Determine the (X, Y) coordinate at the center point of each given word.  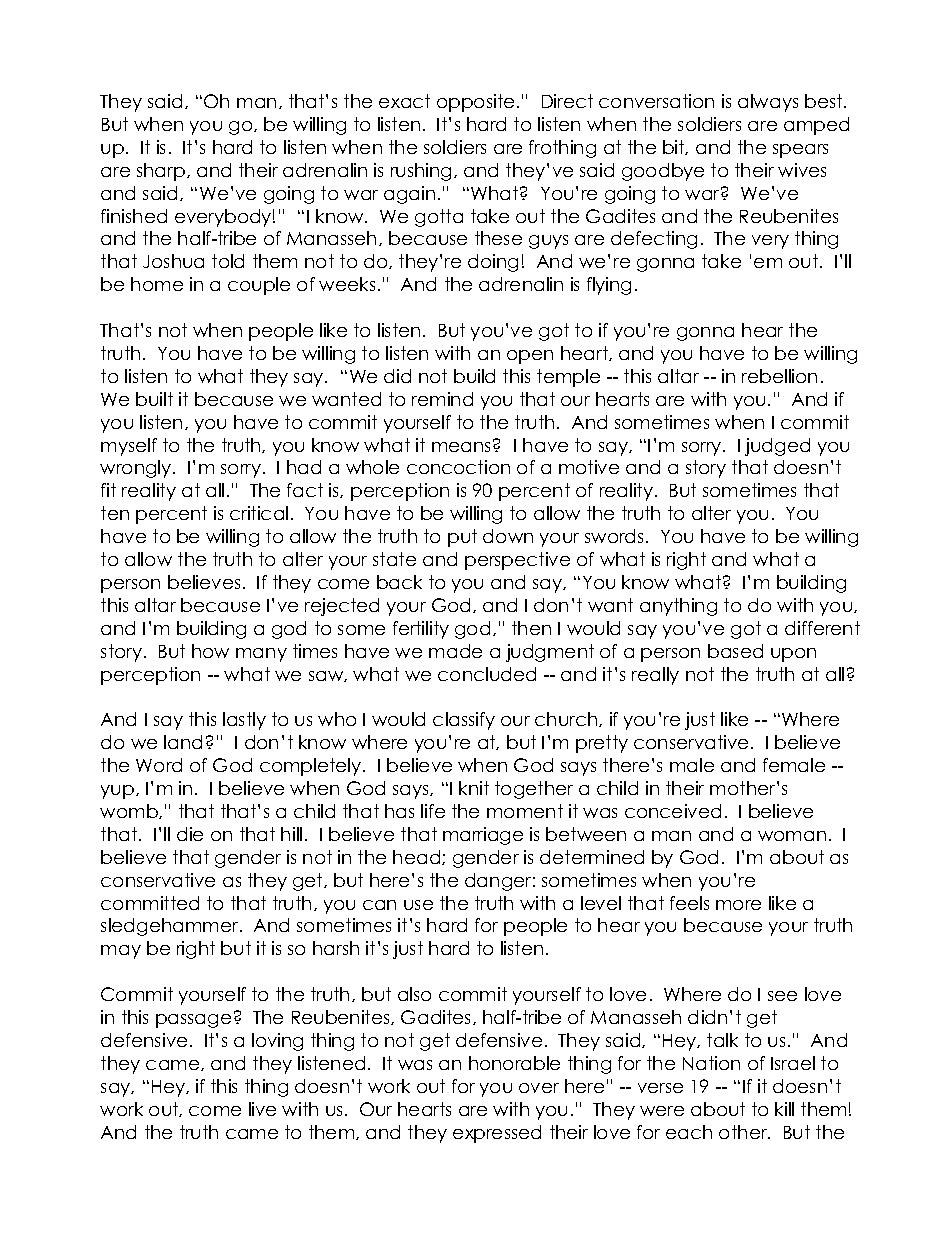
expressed (497, 1134)
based (735, 651)
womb (130, 811)
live (262, 1109)
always (768, 103)
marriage (483, 836)
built (154, 399)
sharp (162, 172)
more (738, 905)
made (455, 651)
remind (442, 399)
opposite (475, 103)
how (210, 651)
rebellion (779, 376)
